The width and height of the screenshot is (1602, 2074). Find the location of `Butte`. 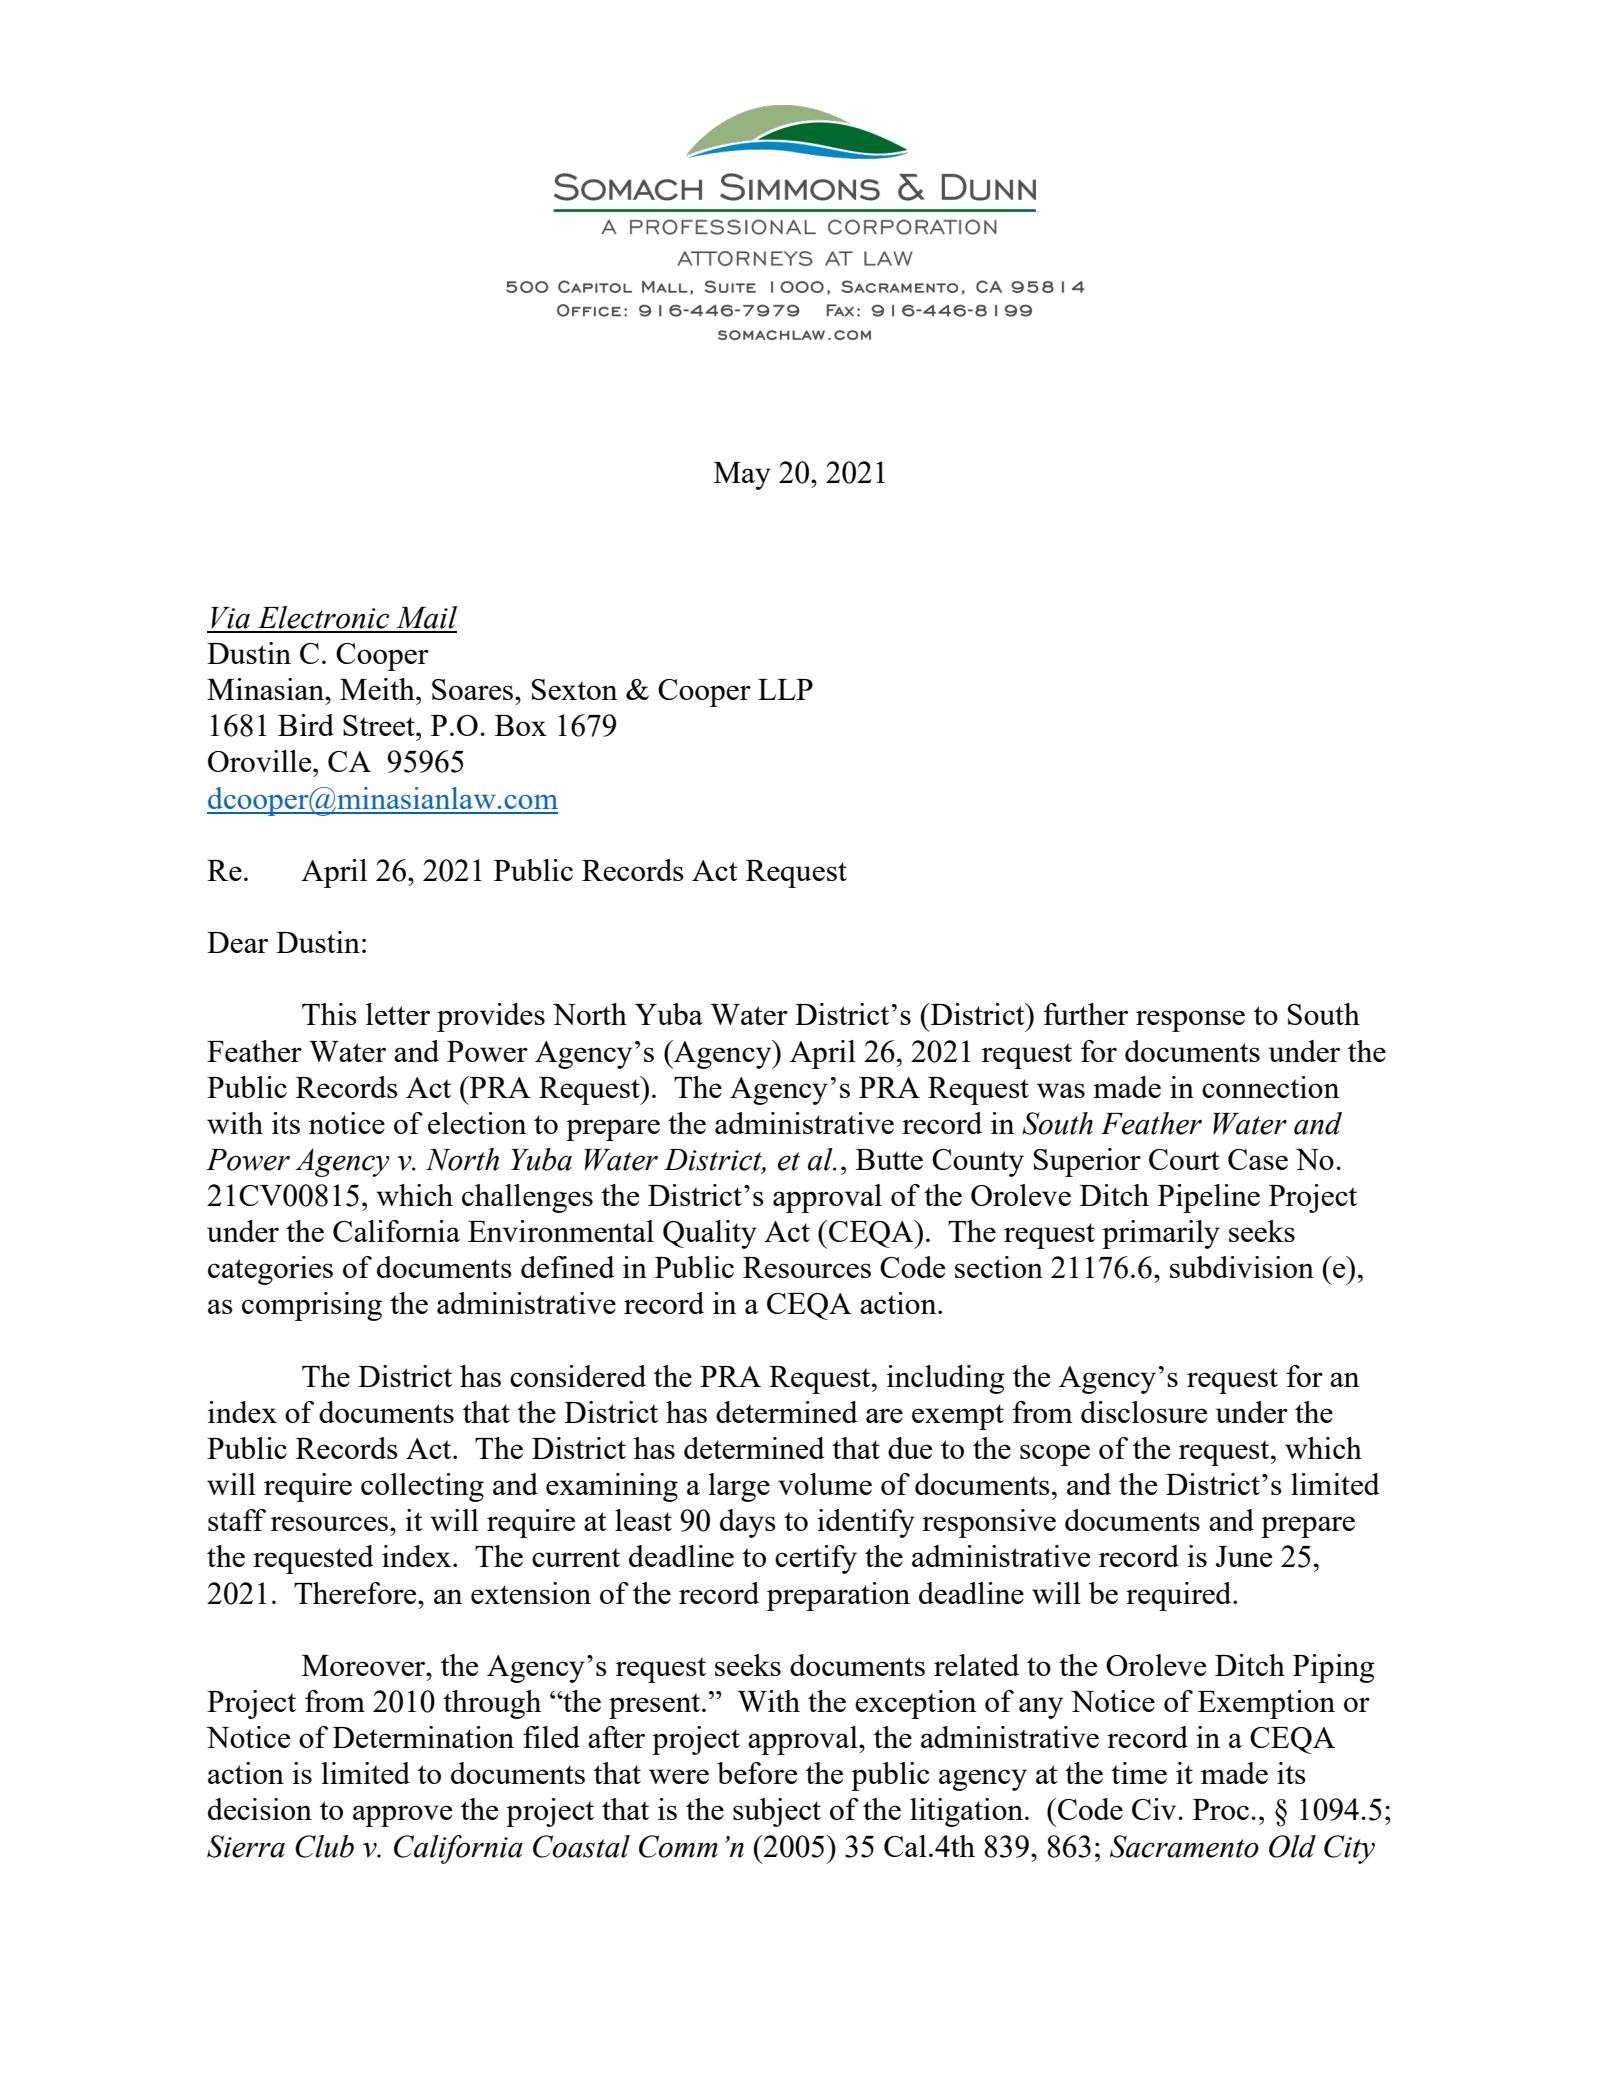

Butte is located at coordinates (889, 1159).
